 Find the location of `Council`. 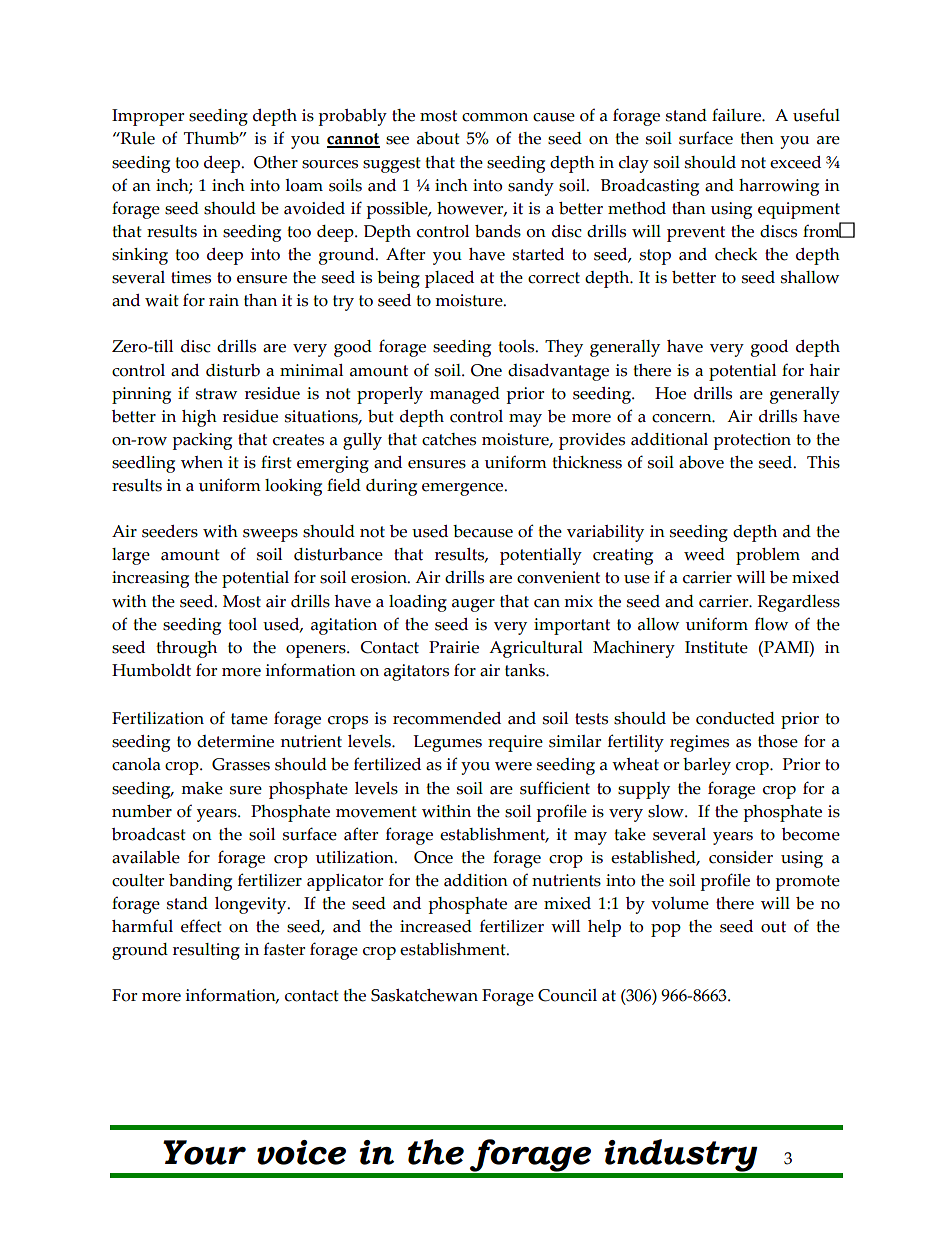

Council is located at coordinates (567, 995).
